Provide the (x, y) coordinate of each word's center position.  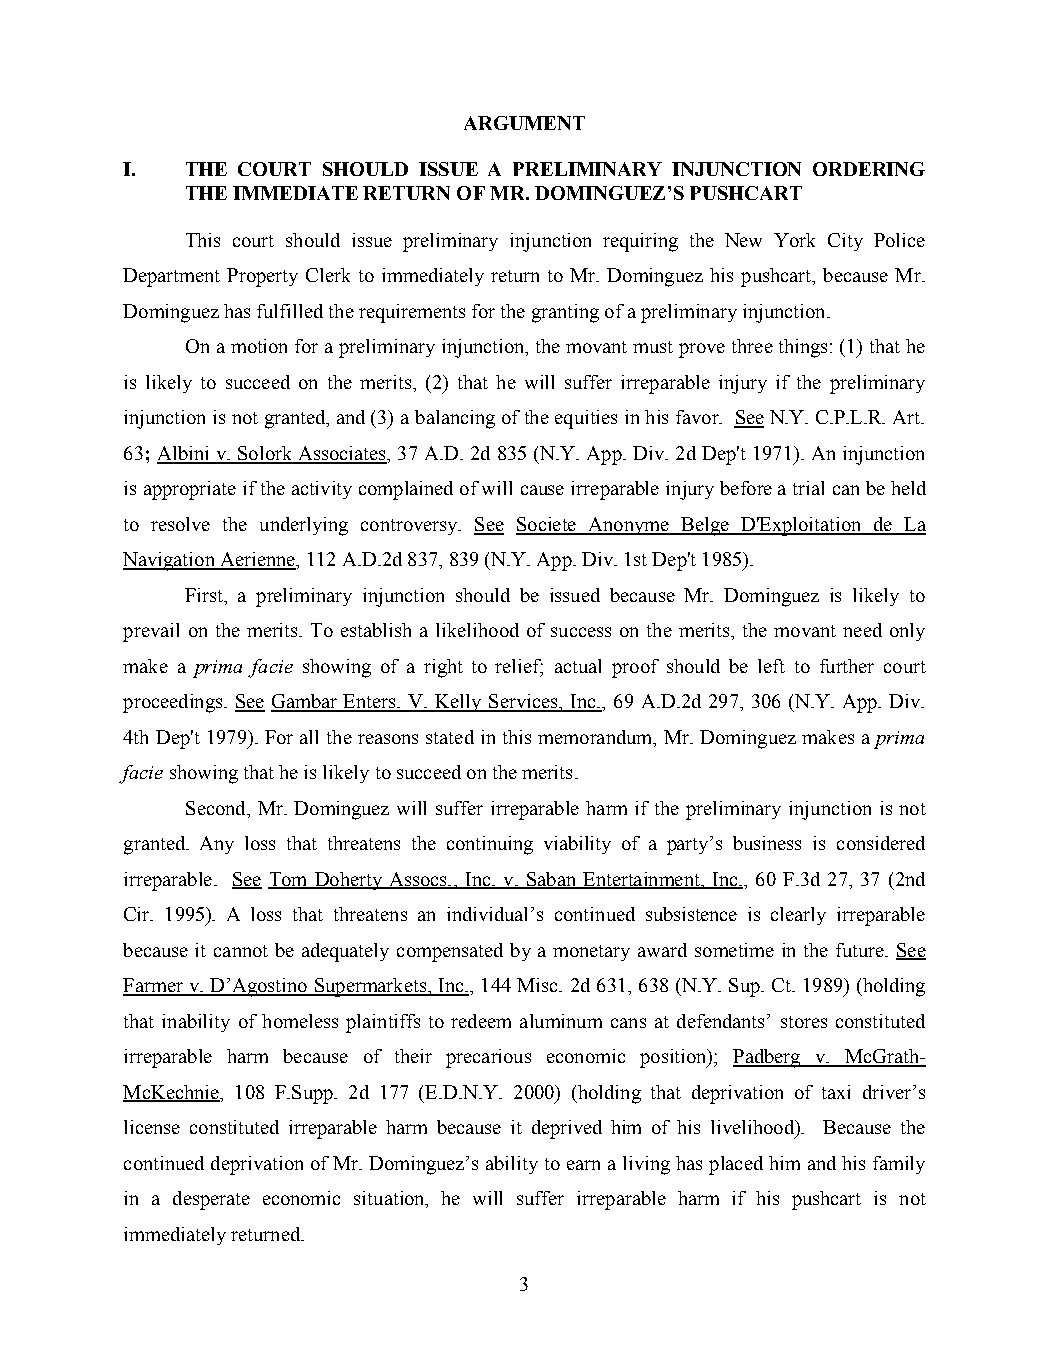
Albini (184, 454)
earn (583, 1165)
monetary (591, 953)
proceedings (174, 703)
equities (586, 419)
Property (262, 277)
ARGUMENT (524, 123)
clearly (798, 916)
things (803, 348)
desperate (211, 1200)
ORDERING (869, 169)
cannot (241, 951)
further (847, 666)
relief (519, 667)
